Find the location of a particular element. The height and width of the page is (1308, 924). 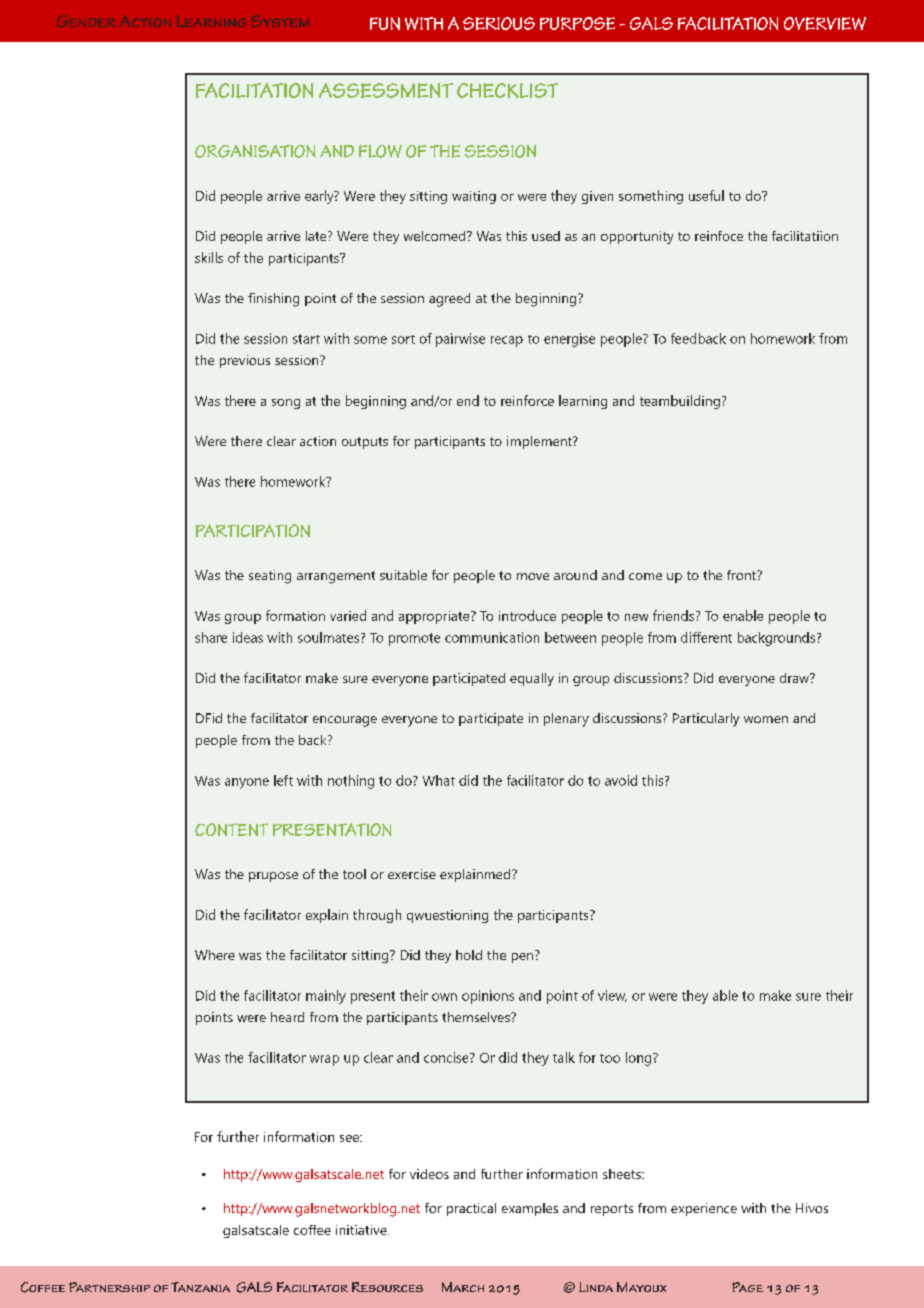

Tanzania is located at coordinates (200, 1287).
